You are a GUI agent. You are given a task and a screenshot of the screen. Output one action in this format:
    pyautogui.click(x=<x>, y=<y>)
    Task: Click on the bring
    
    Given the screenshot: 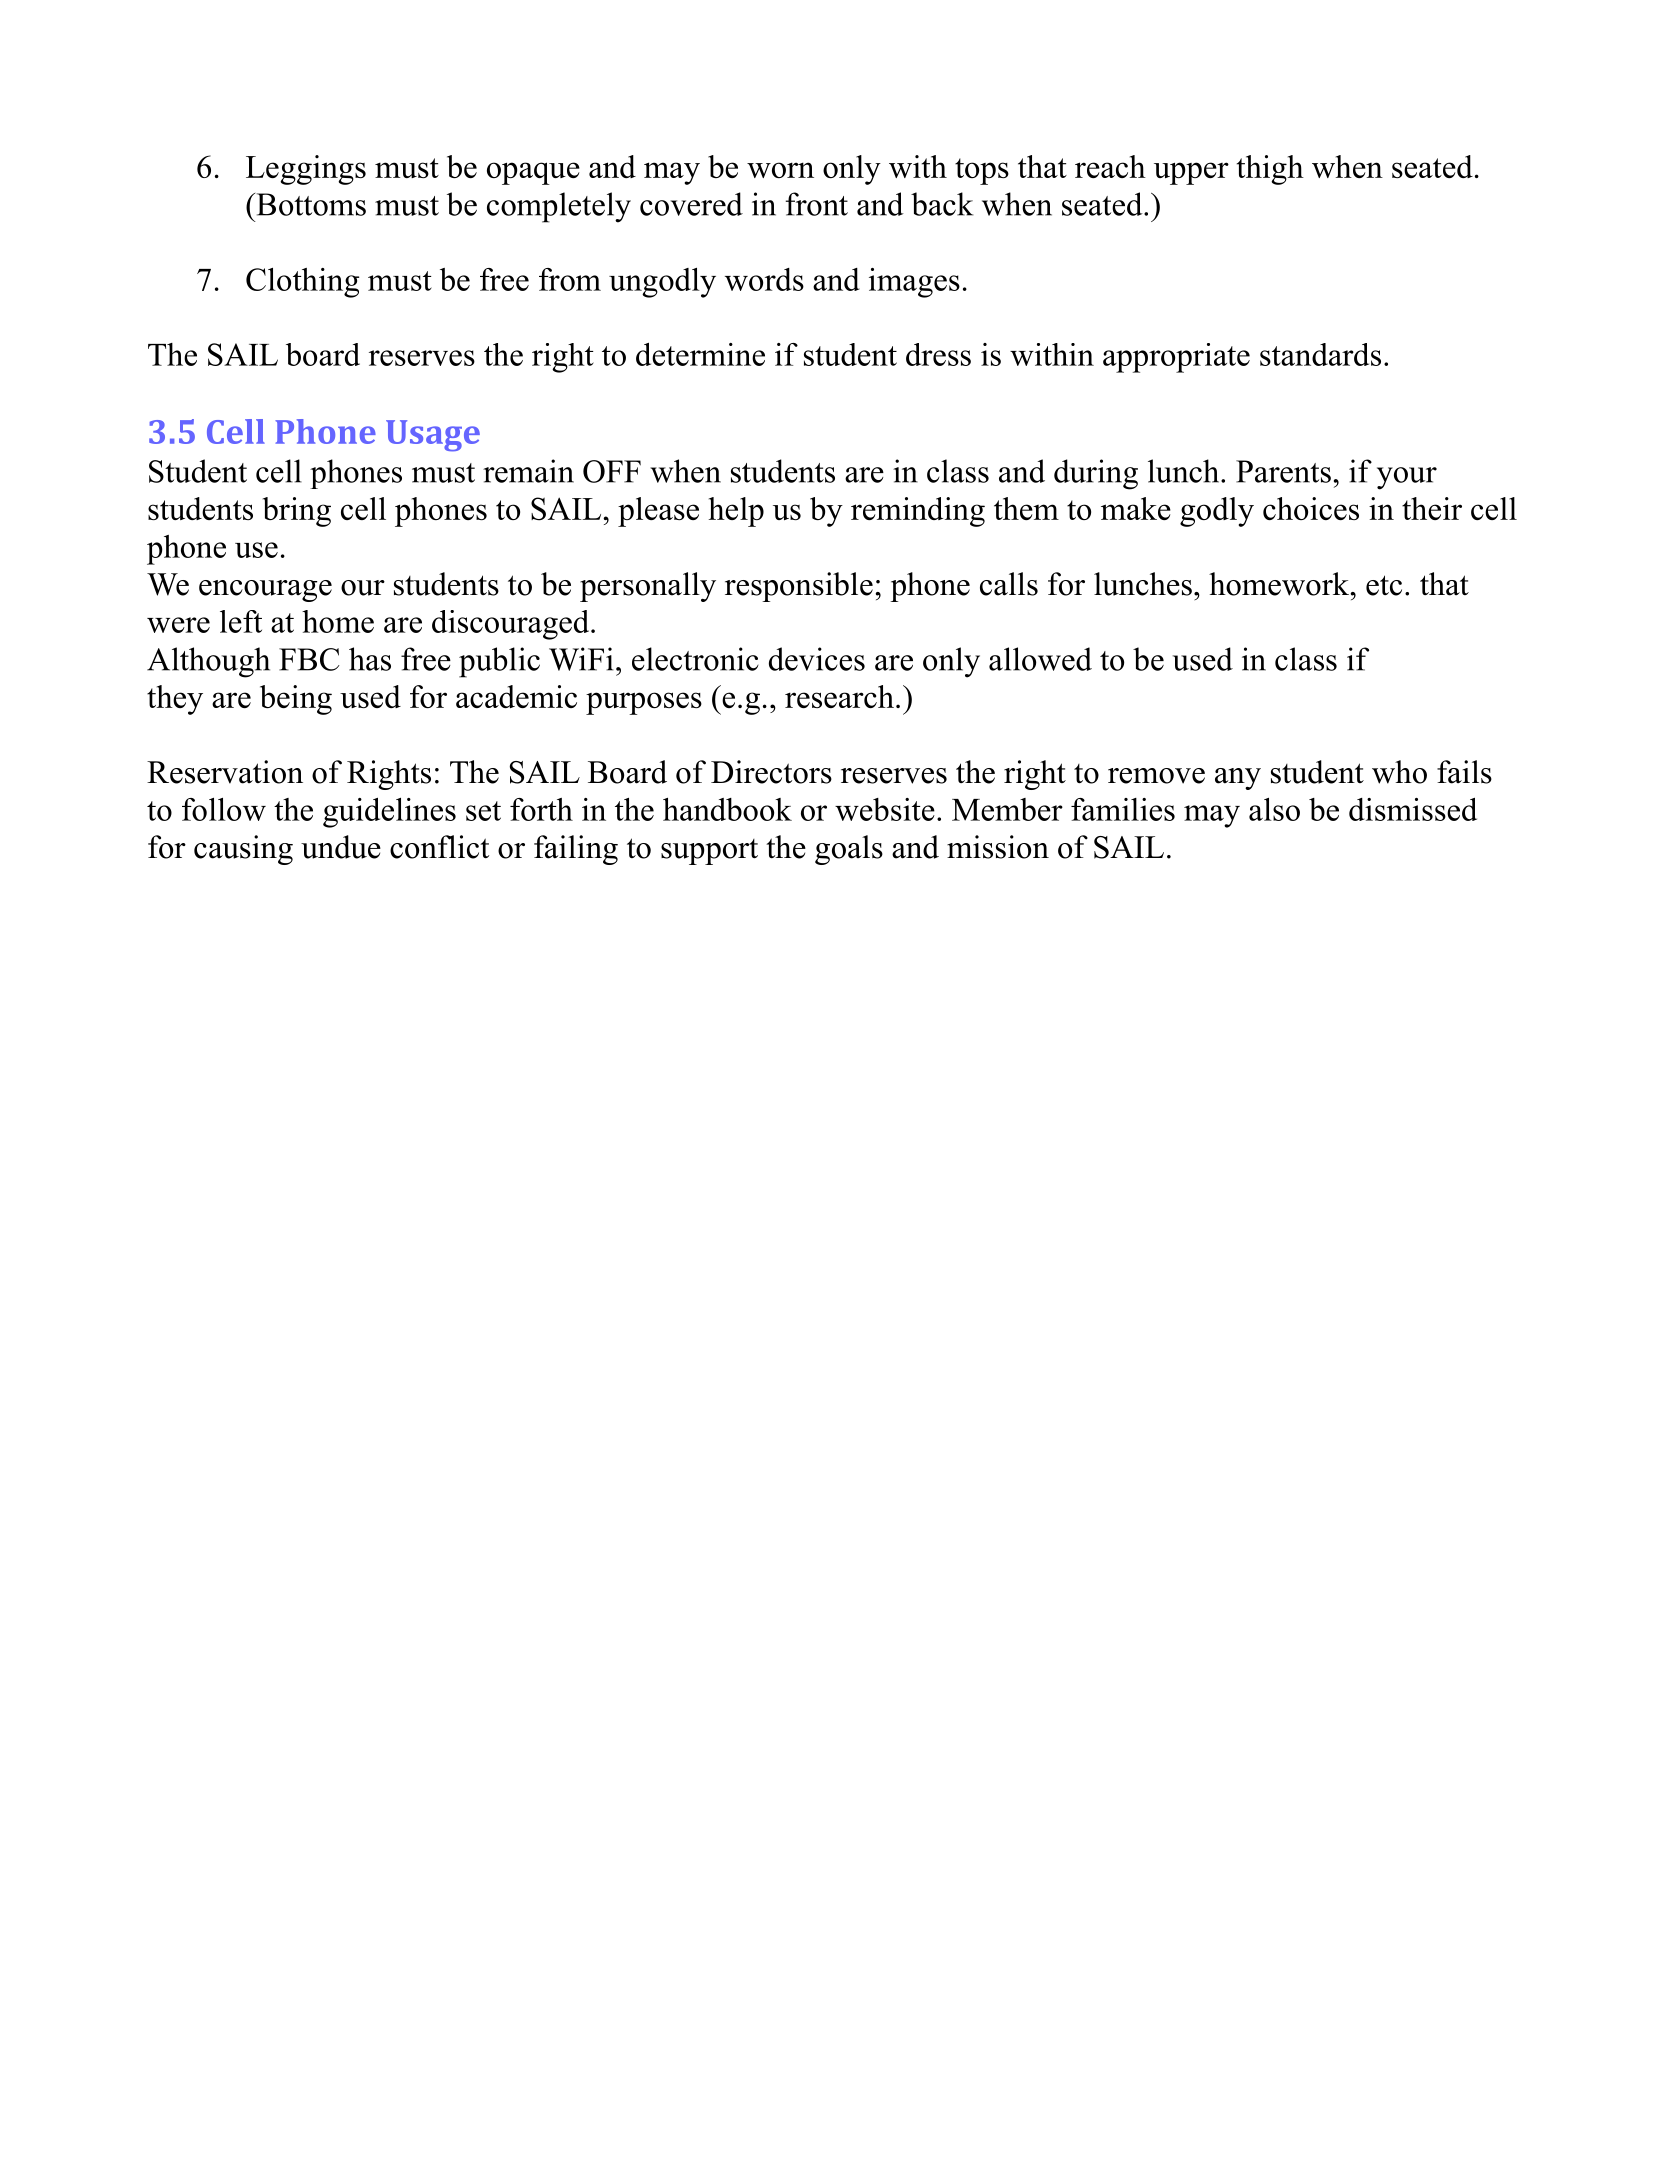 What is the action you would take?
    pyautogui.click(x=297, y=512)
